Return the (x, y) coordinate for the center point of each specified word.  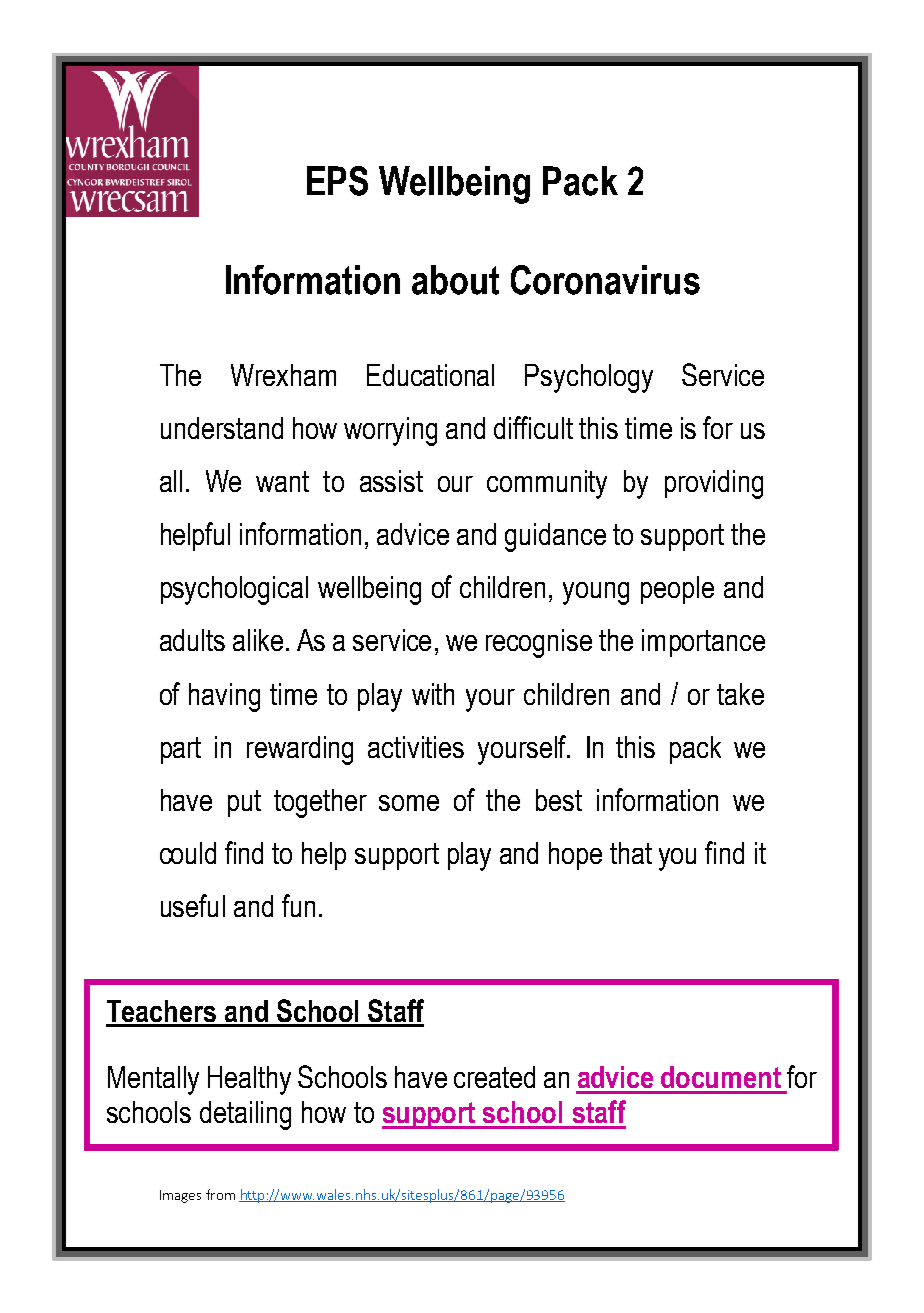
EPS (337, 181)
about (455, 280)
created (494, 1077)
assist (391, 481)
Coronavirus (605, 280)
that (631, 853)
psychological (234, 590)
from (220, 1194)
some (409, 803)
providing (714, 484)
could (188, 853)
